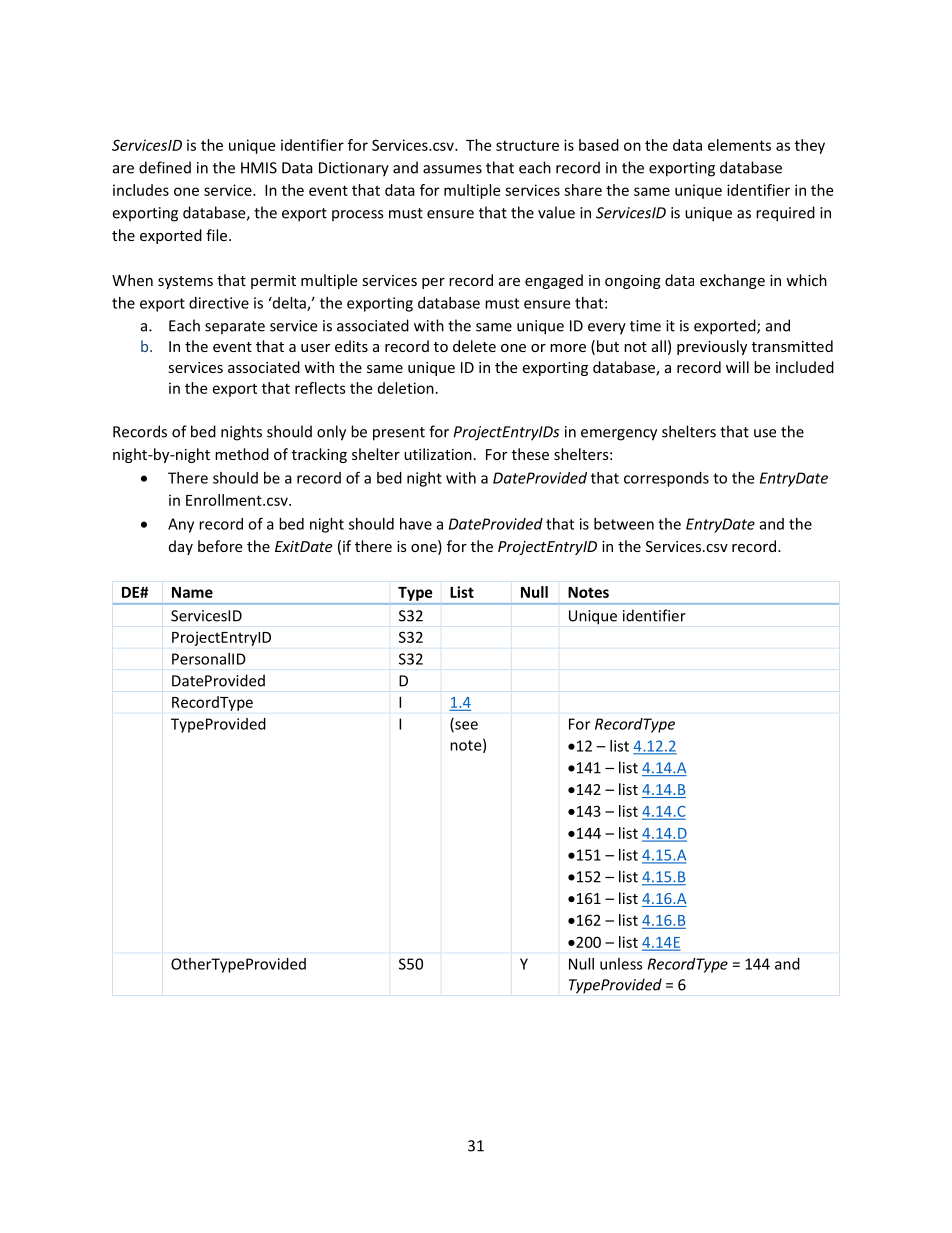 This screenshot has width=952, height=1233. What do you see at coordinates (739, 145) in the screenshot?
I see `elements` at bounding box center [739, 145].
